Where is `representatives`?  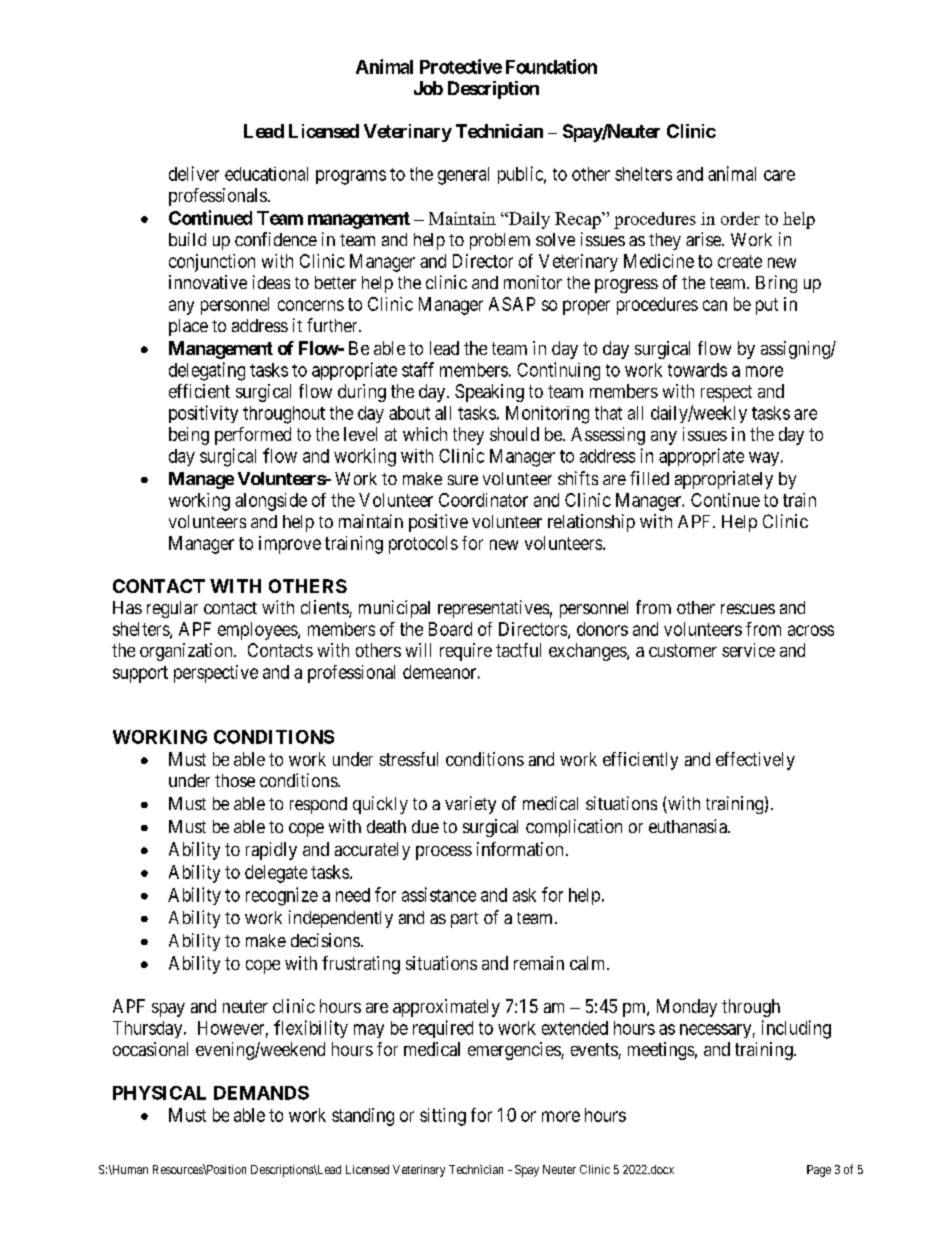
representatives is located at coordinates (493, 609).
